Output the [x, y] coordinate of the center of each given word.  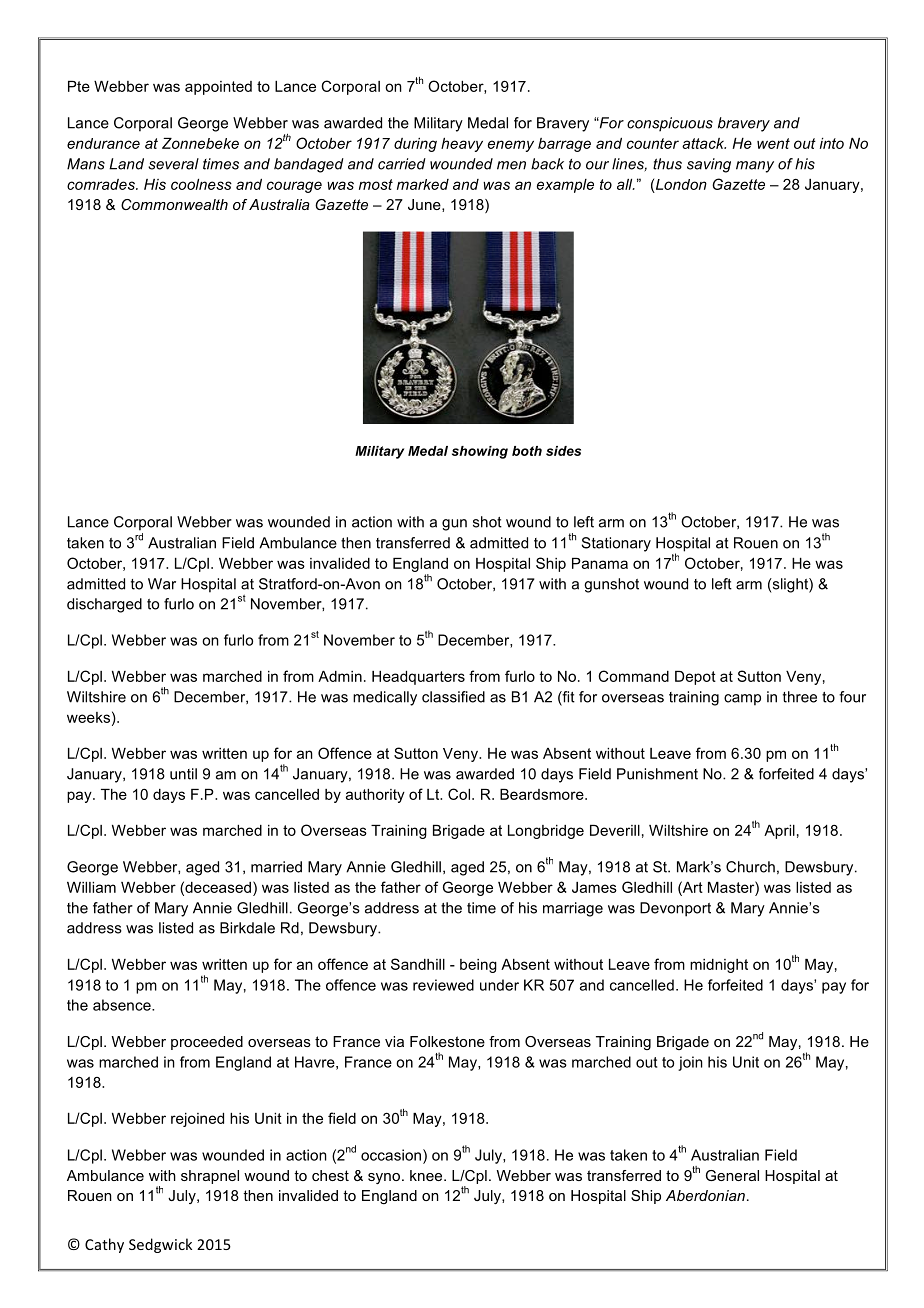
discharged [104, 605]
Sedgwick [160, 1245]
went [773, 143]
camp [742, 700]
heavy [462, 145]
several [173, 164]
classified [453, 697]
